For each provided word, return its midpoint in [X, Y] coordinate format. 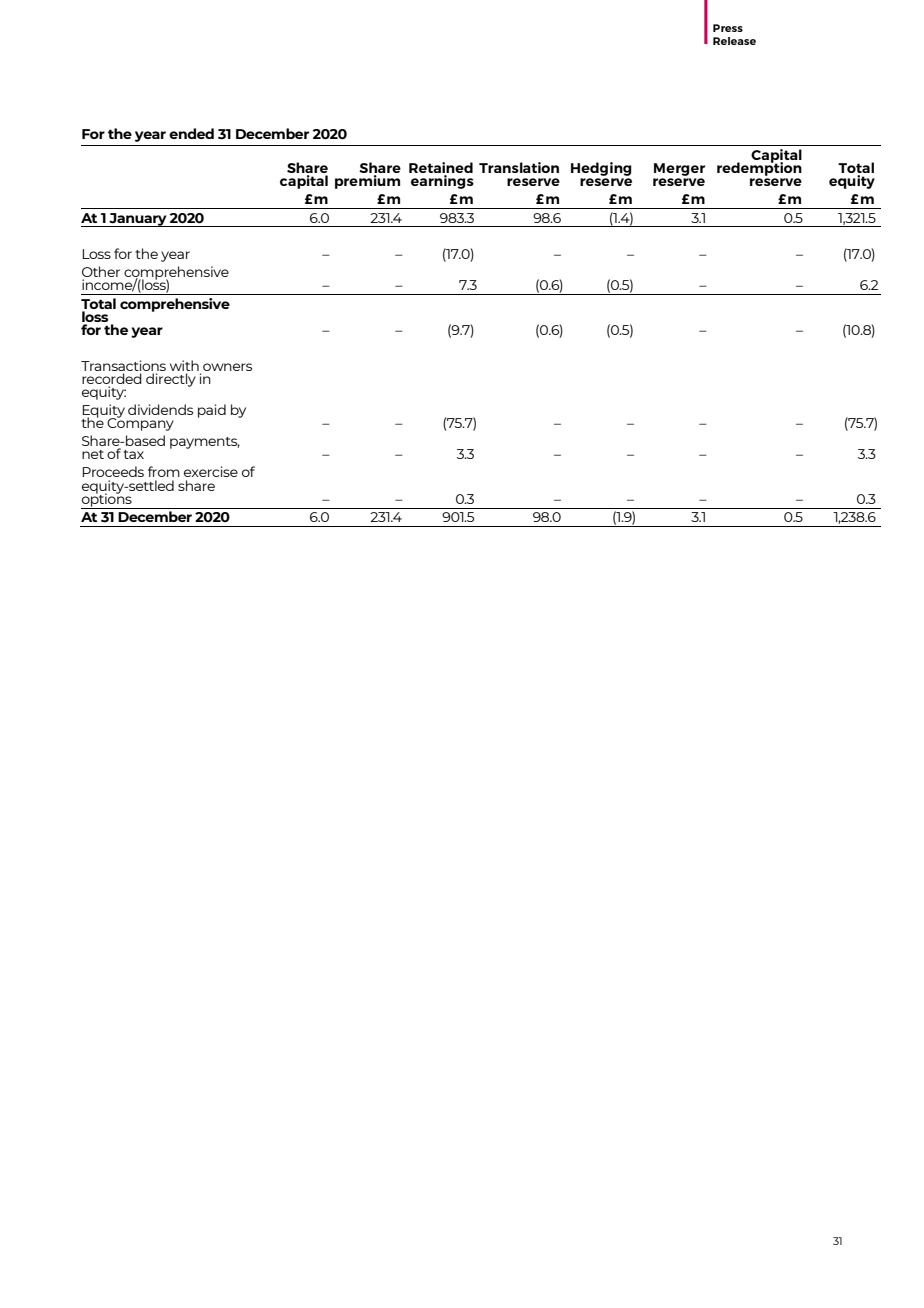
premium [367, 182]
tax [133, 454]
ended [191, 133]
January [138, 220]
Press [728, 28]
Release [734, 41]
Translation [519, 167]
